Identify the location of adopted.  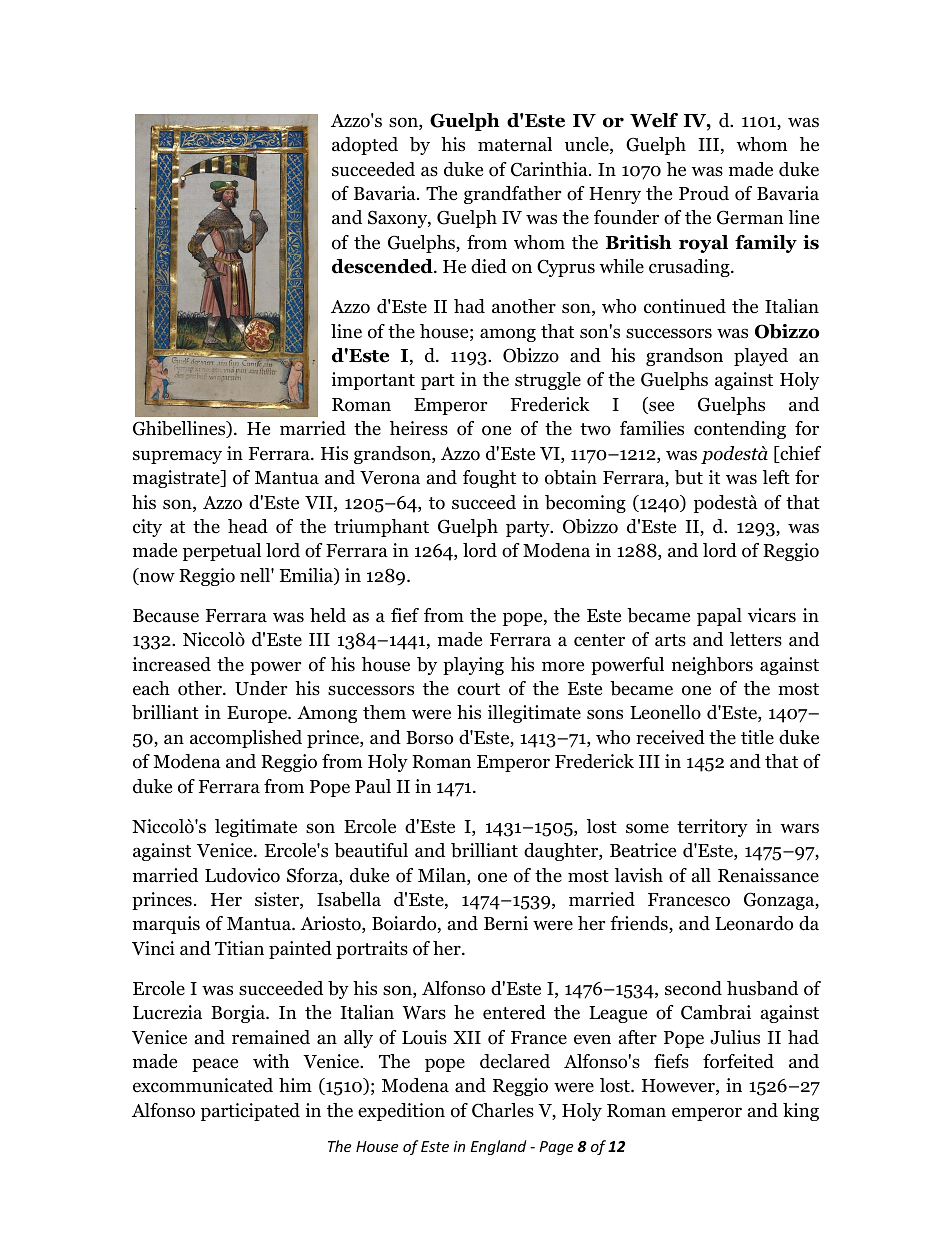
(365, 146).
